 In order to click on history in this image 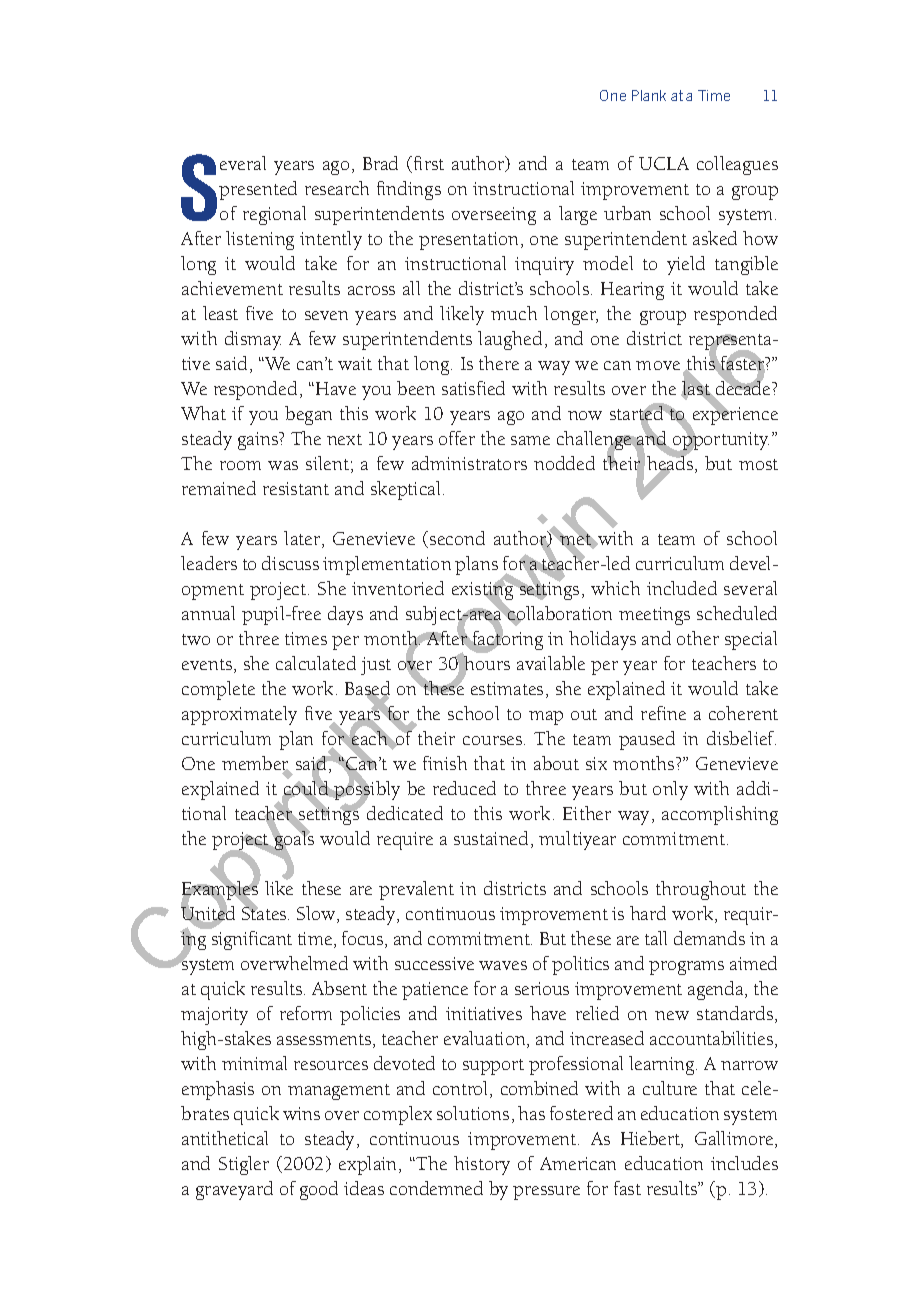, I will do `click(482, 1165)`.
